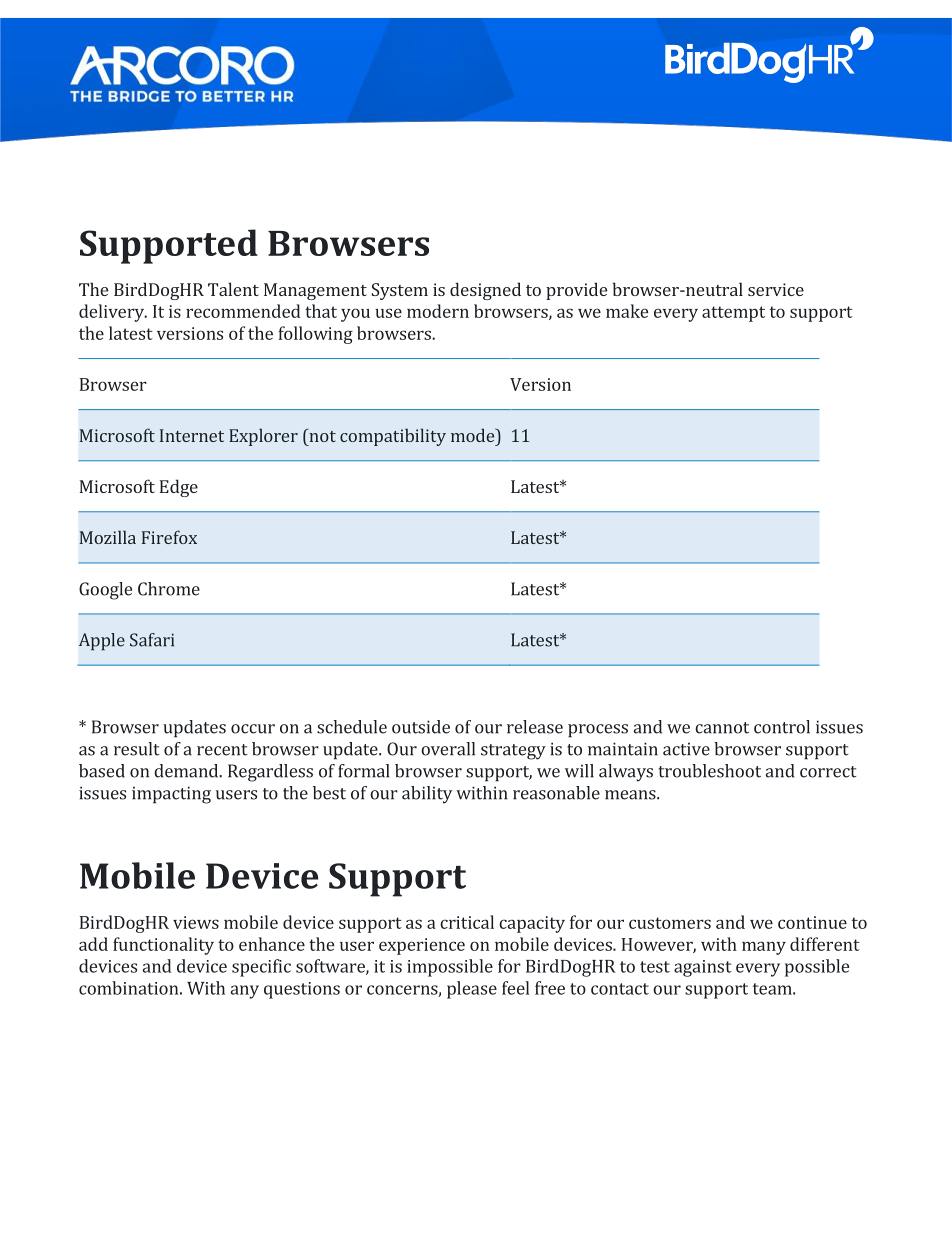  Describe the element at coordinates (782, 727) in the document. I see `control` at that location.
